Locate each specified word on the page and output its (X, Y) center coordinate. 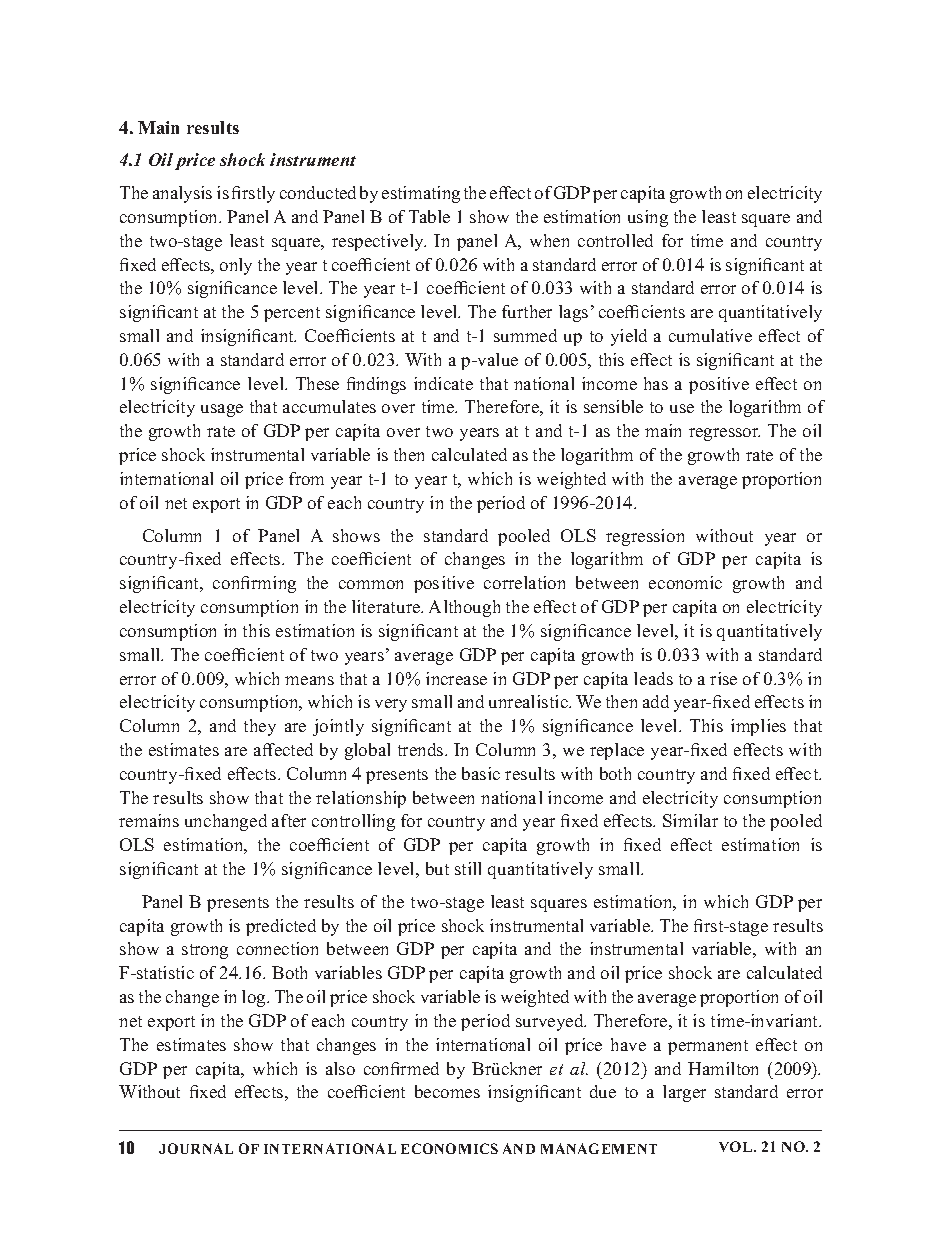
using (648, 218)
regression (645, 537)
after (289, 820)
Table (429, 216)
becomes (447, 1091)
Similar (690, 820)
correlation (524, 582)
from (306, 478)
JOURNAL (196, 1148)
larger (684, 1093)
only (236, 266)
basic (481, 773)
